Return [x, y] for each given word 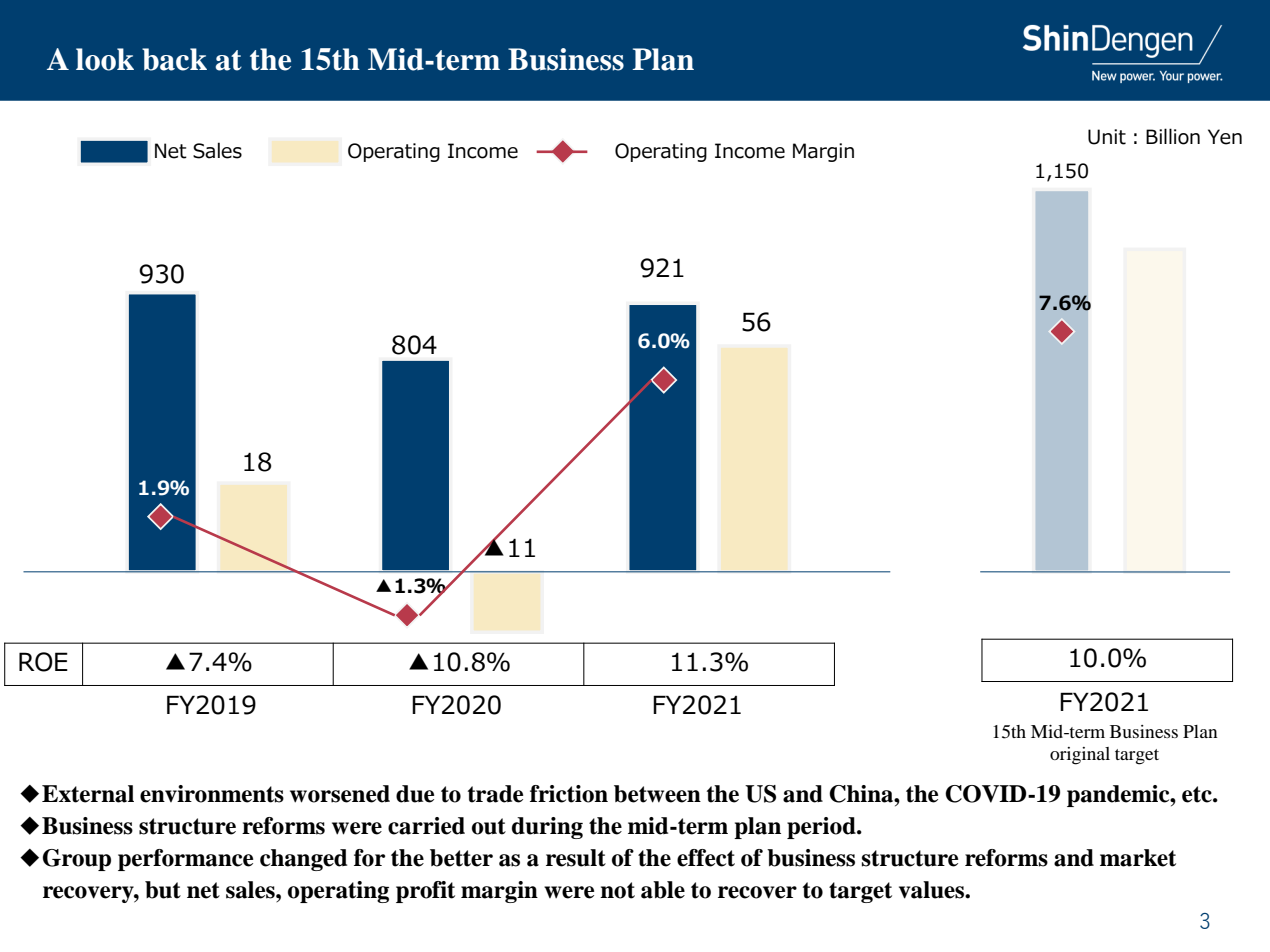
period [822, 828]
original [1080, 756]
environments [212, 794]
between [657, 794]
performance [185, 860]
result [576, 858]
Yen [1225, 137]
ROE [43, 662]
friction [569, 794]
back [174, 59]
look [105, 59]
